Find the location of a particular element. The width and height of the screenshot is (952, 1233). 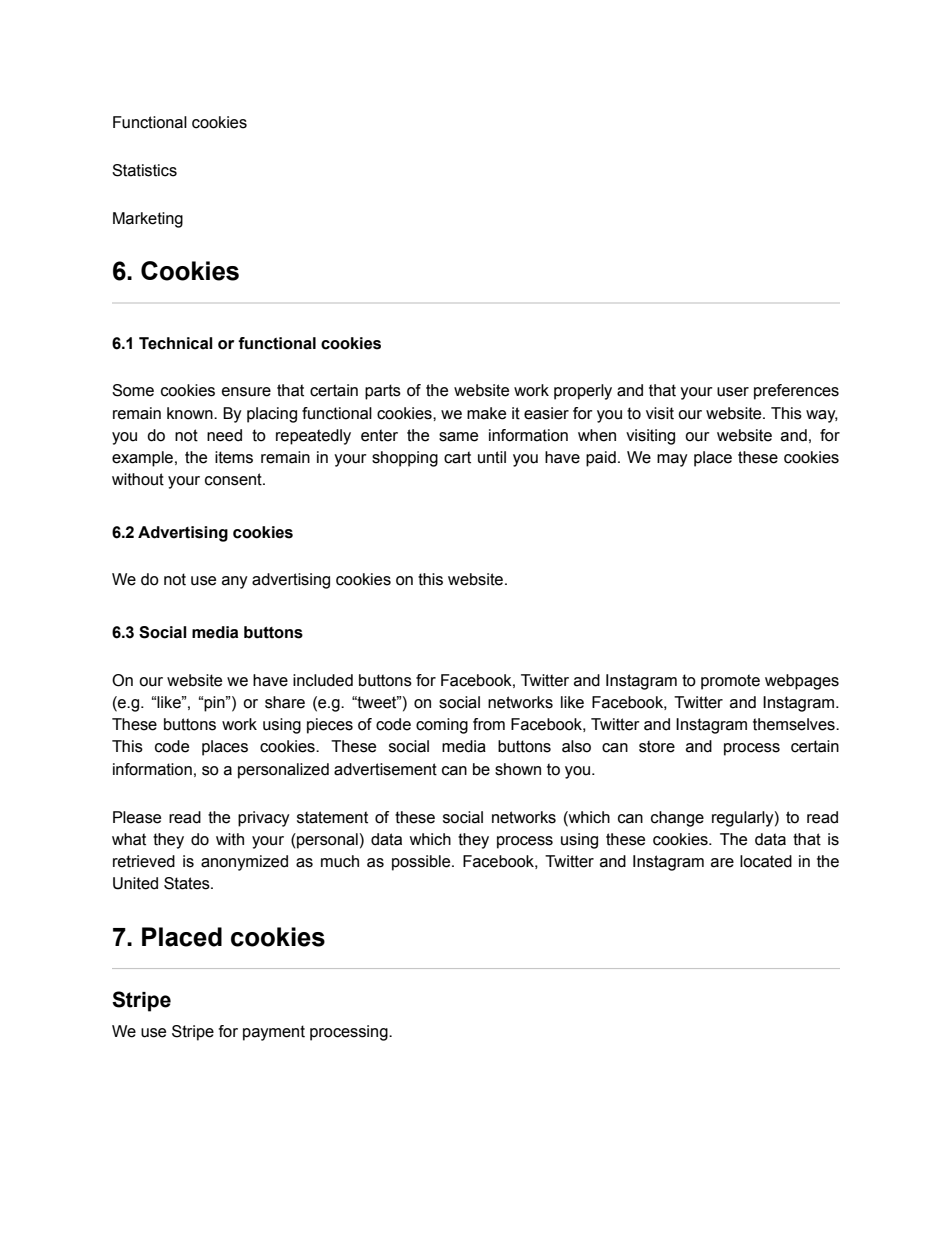

parts is located at coordinates (383, 392).
